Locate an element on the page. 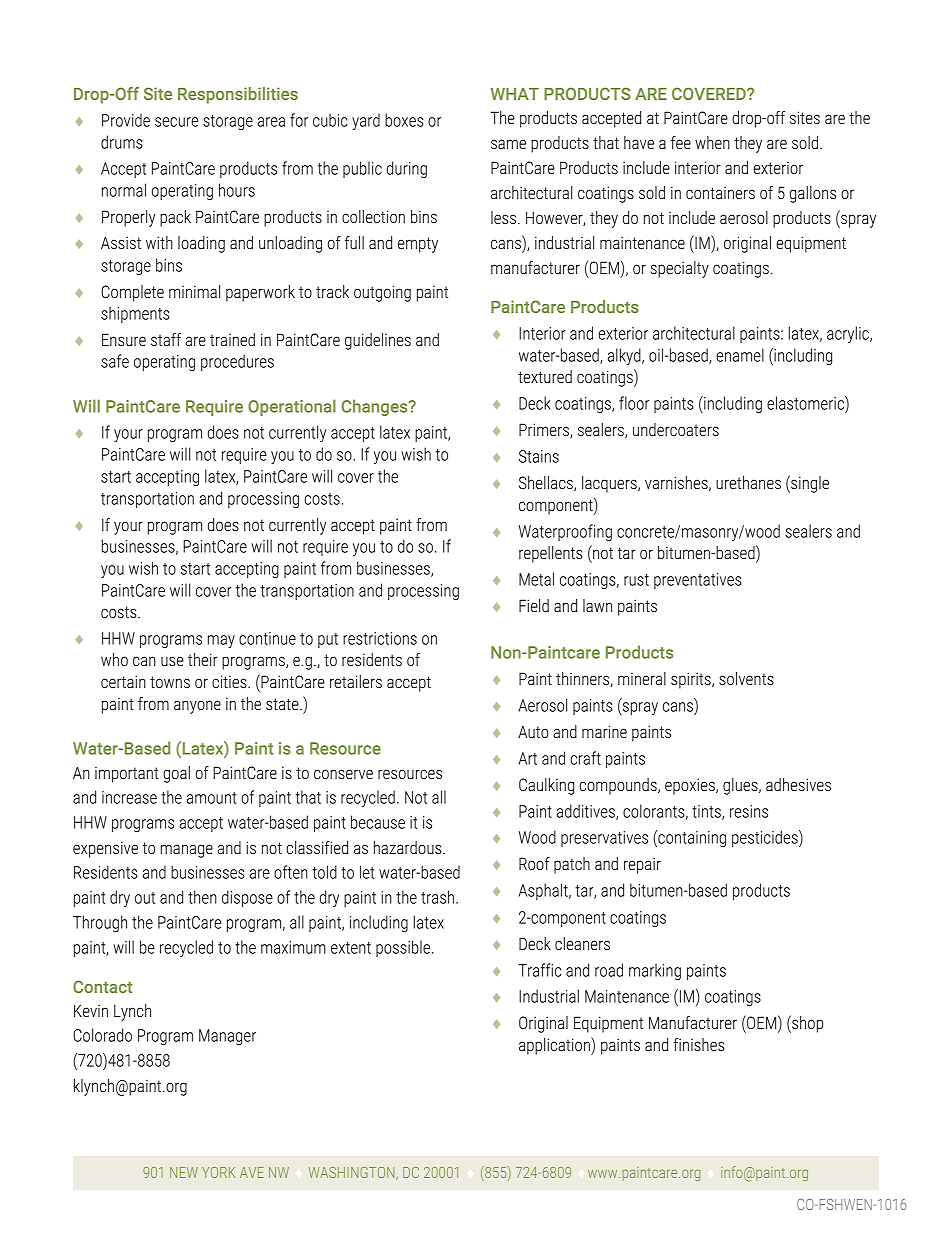 The width and height of the document is (952, 1233). finishes is located at coordinates (699, 1044).
